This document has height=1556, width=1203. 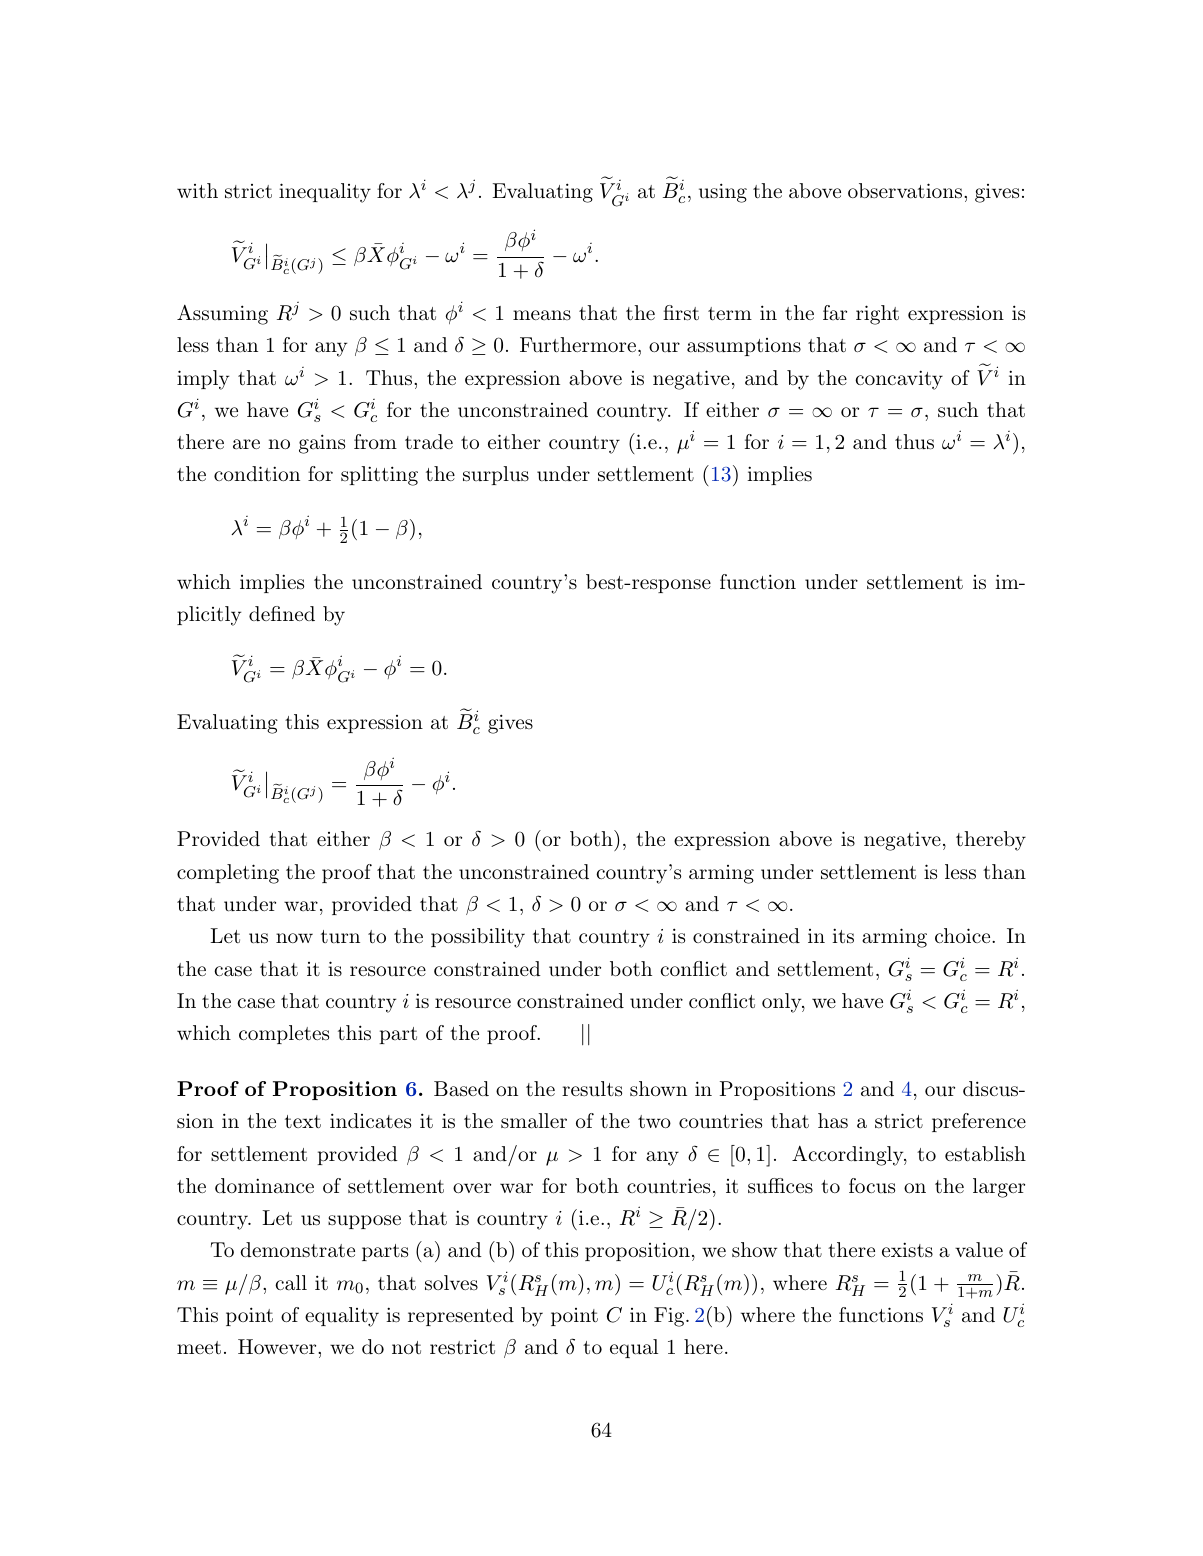 What do you see at coordinates (670, 1317) in the document?
I see `Fig` at bounding box center [670, 1317].
